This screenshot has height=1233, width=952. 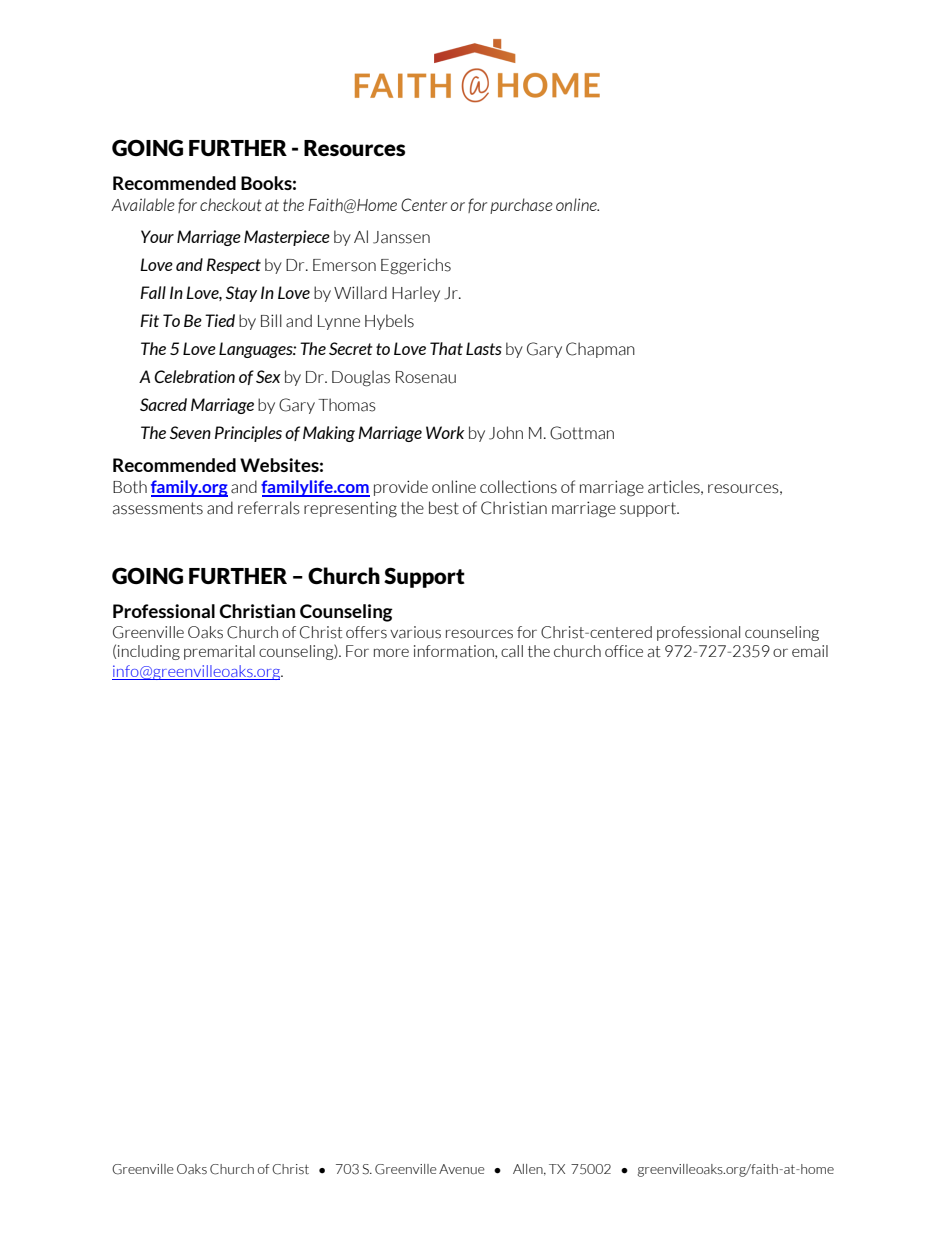 What do you see at coordinates (445, 432) in the screenshot?
I see `Work` at bounding box center [445, 432].
